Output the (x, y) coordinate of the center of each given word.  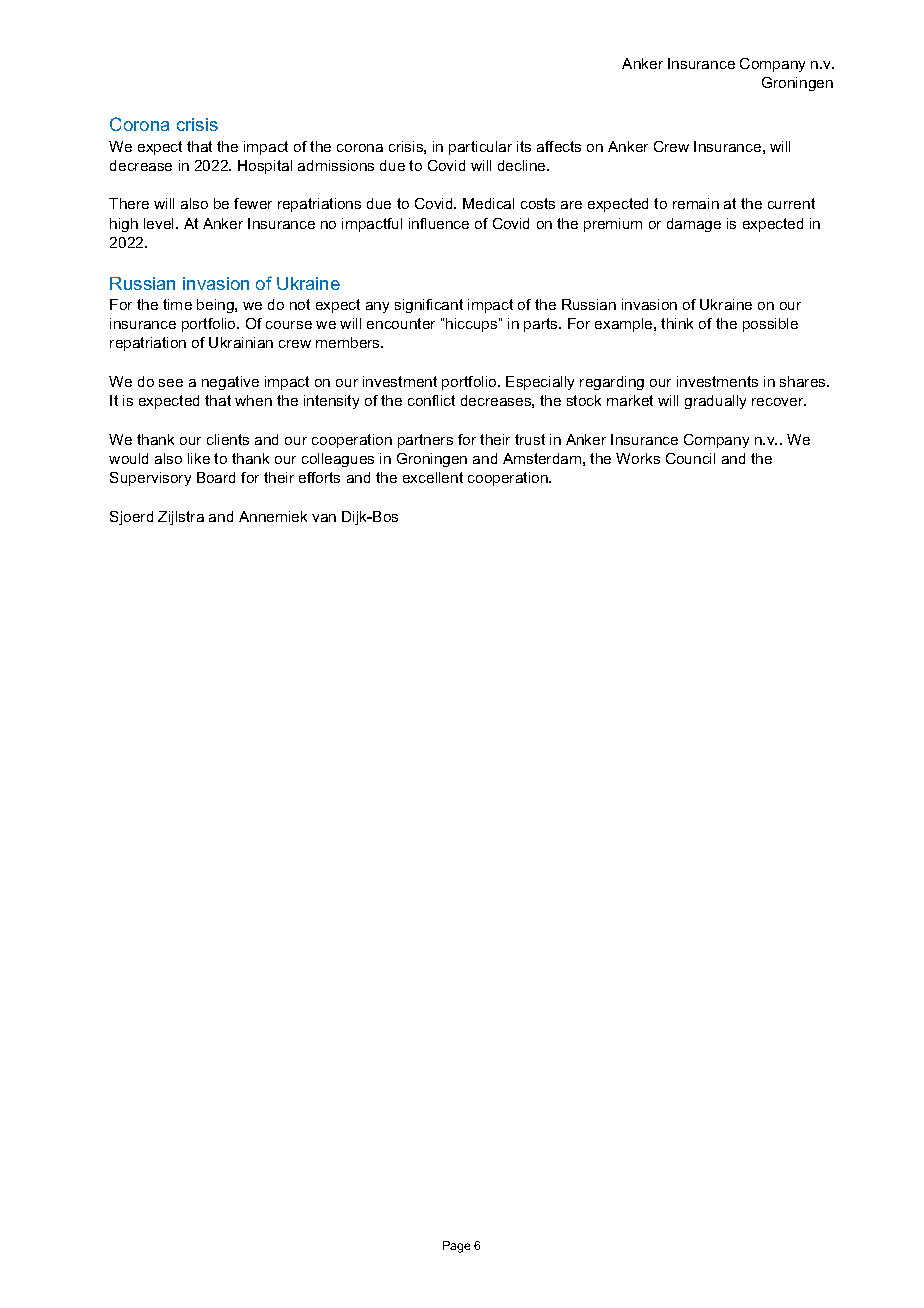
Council (690, 458)
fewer (253, 203)
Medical (488, 203)
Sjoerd (131, 518)
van (324, 518)
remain (696, 203)
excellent (433, 477)
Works (638, 458)
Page (456, 1247)
